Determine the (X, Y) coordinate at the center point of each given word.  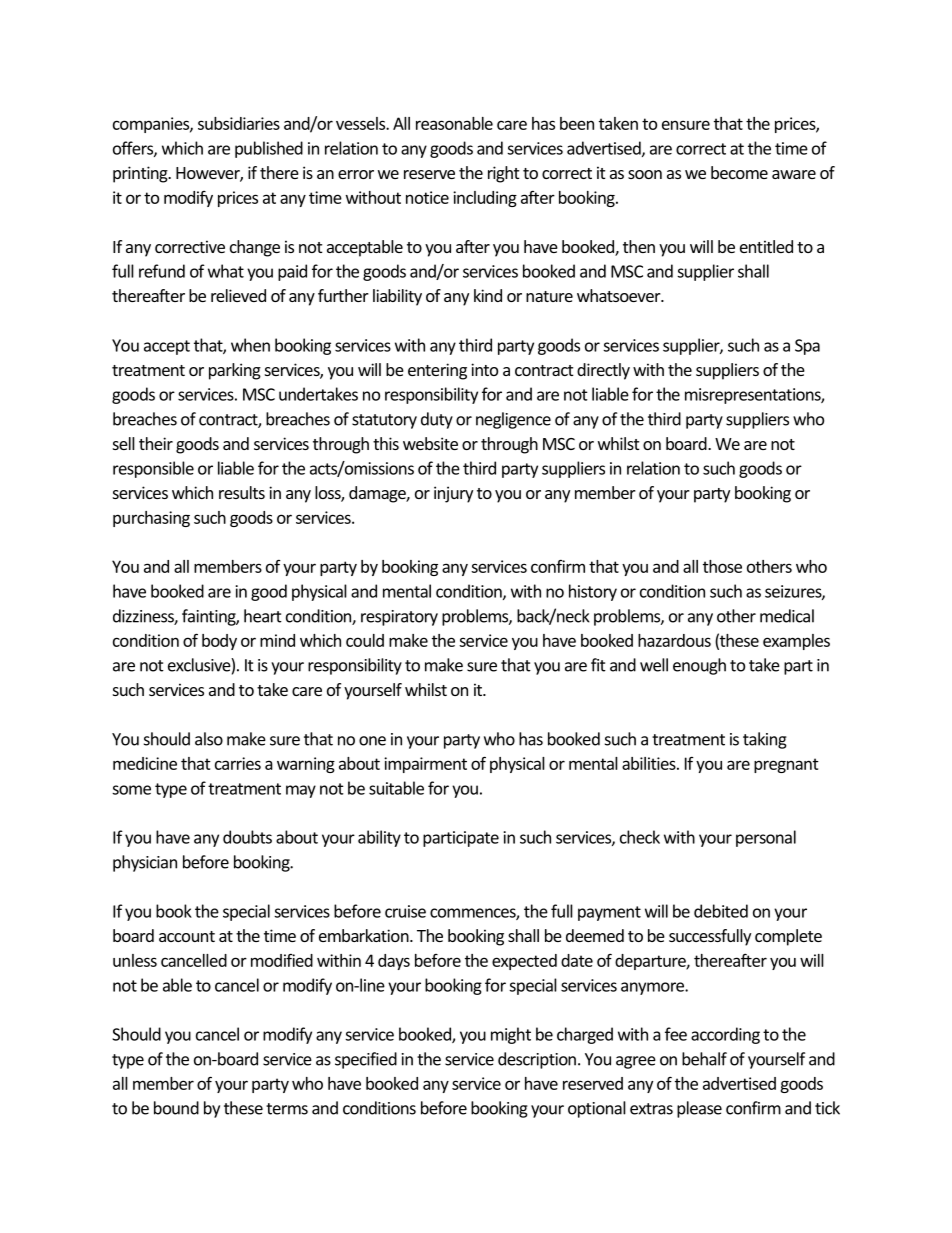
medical (787, 616)
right (503, 174)
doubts (247, 837)
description (537, 1060)
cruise (405, 911)
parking (235, 371)
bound (176, 1108)
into (484, 369)
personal (766, 838)
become (739, 172)
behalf (704, 1059)
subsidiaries (239, 123)
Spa (807, 347)
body (219, 642)
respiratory (399, 618)
